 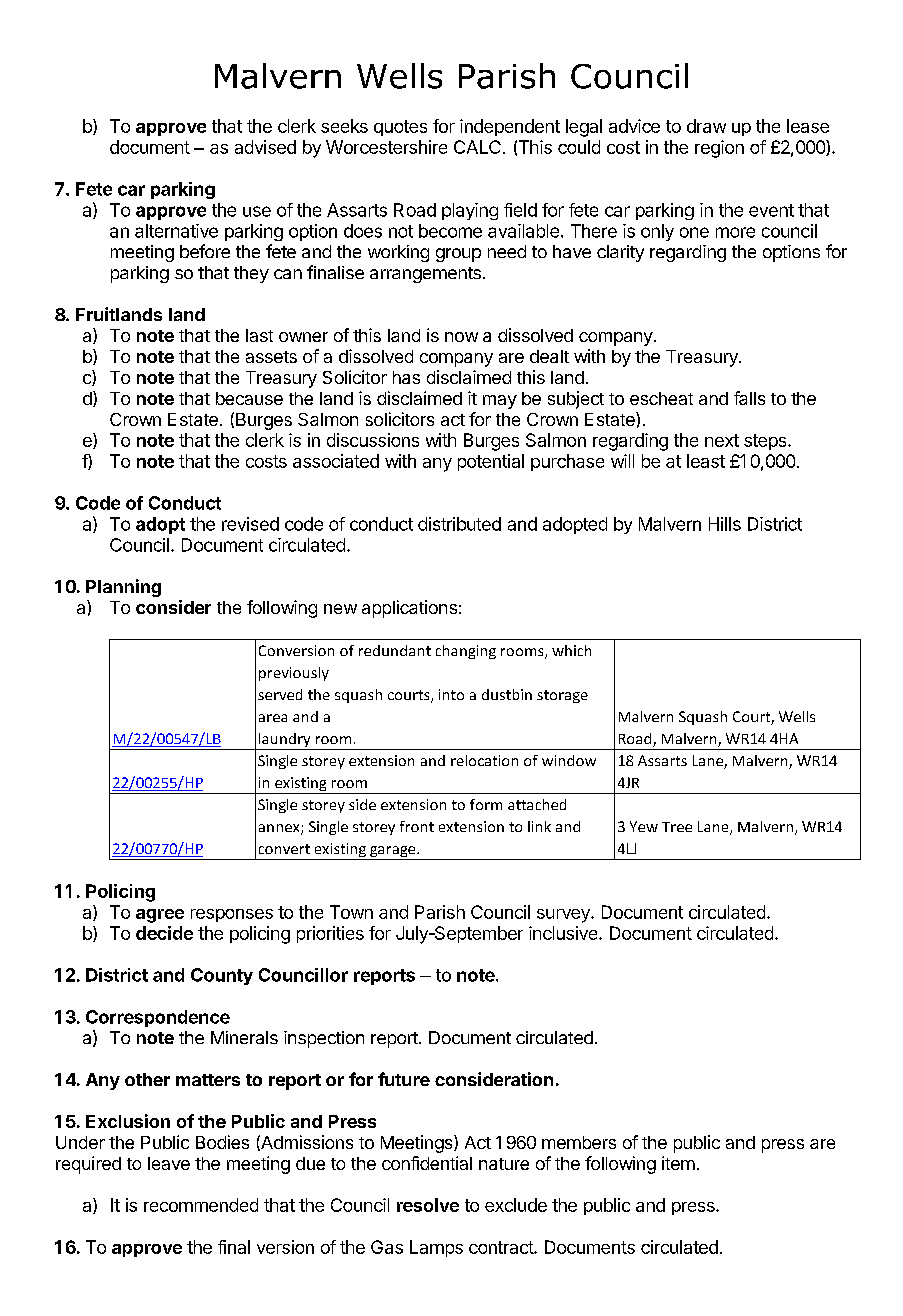 What do you see at coordinates (719, 149) in the document?
I see `region` at bounding box center [719, 149].
